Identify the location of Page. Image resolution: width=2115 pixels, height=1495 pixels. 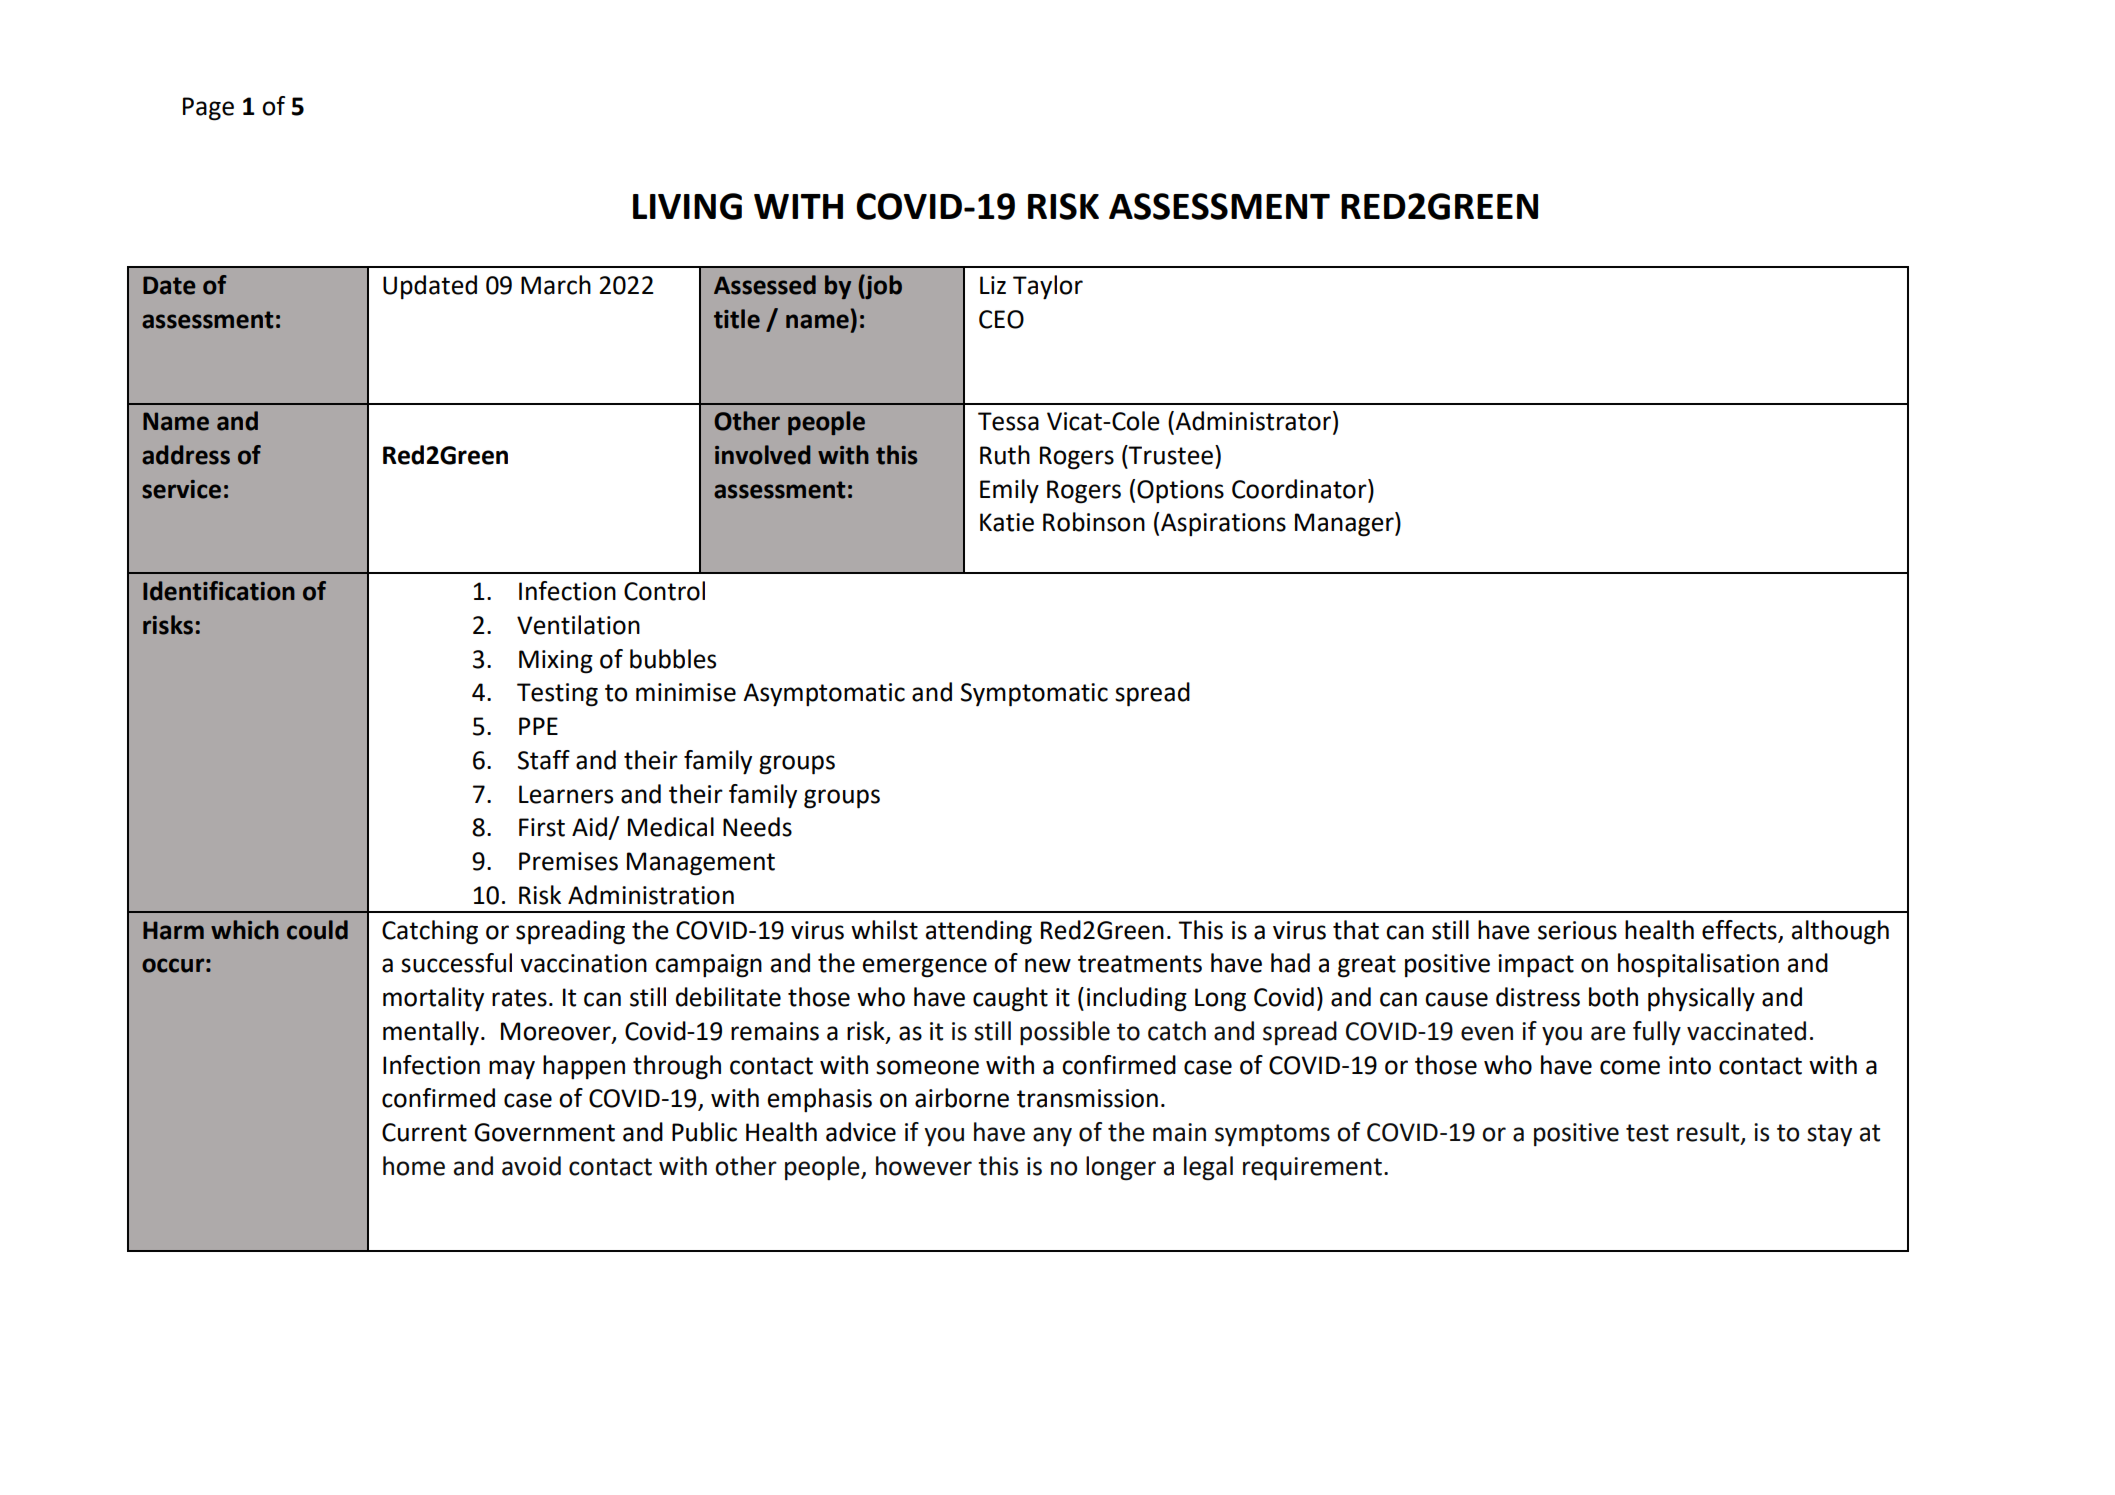
(208, 109).
